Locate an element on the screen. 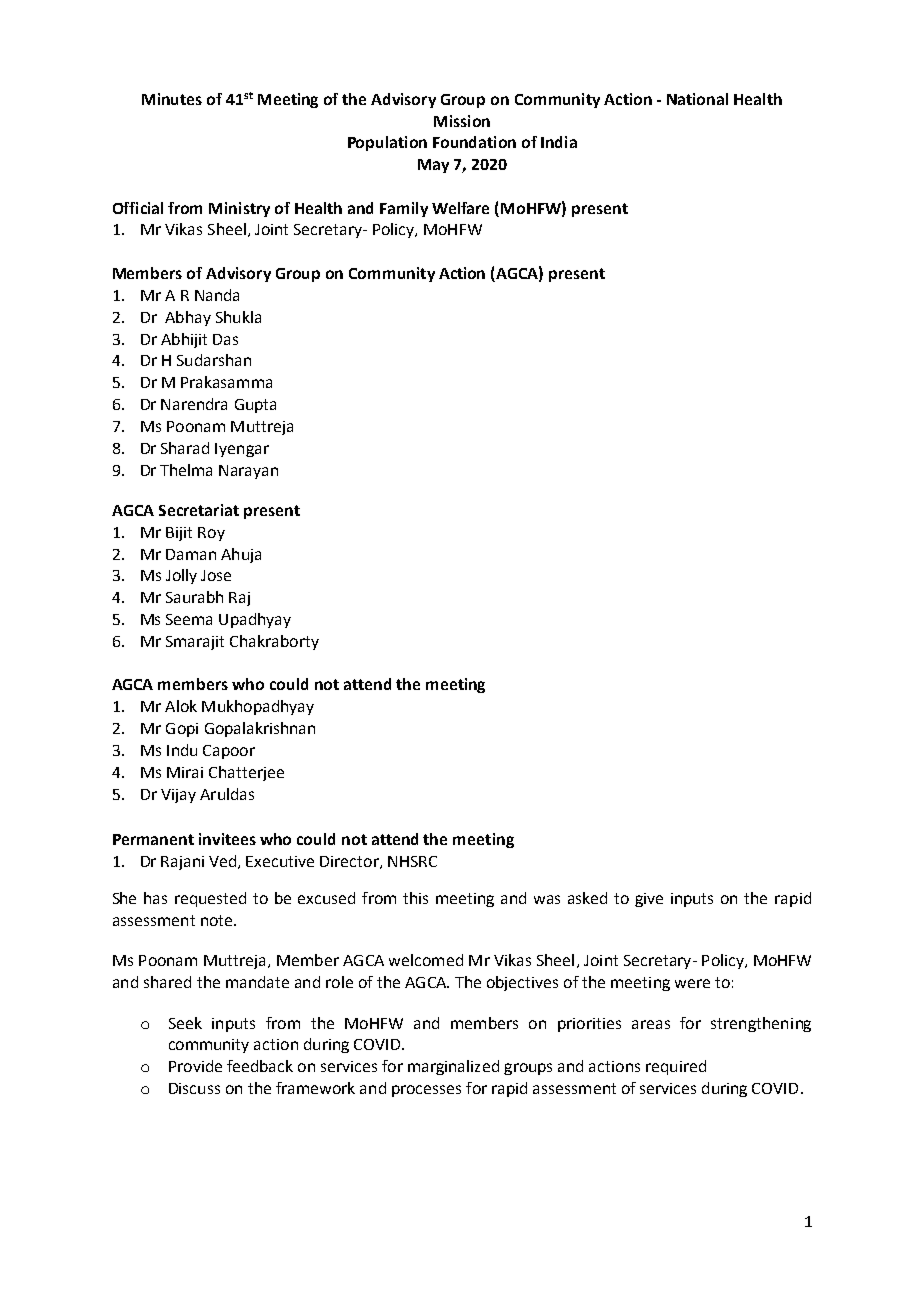 This screenshot has height=1308, width=924. Indu is located at coordinates (182, 750).
